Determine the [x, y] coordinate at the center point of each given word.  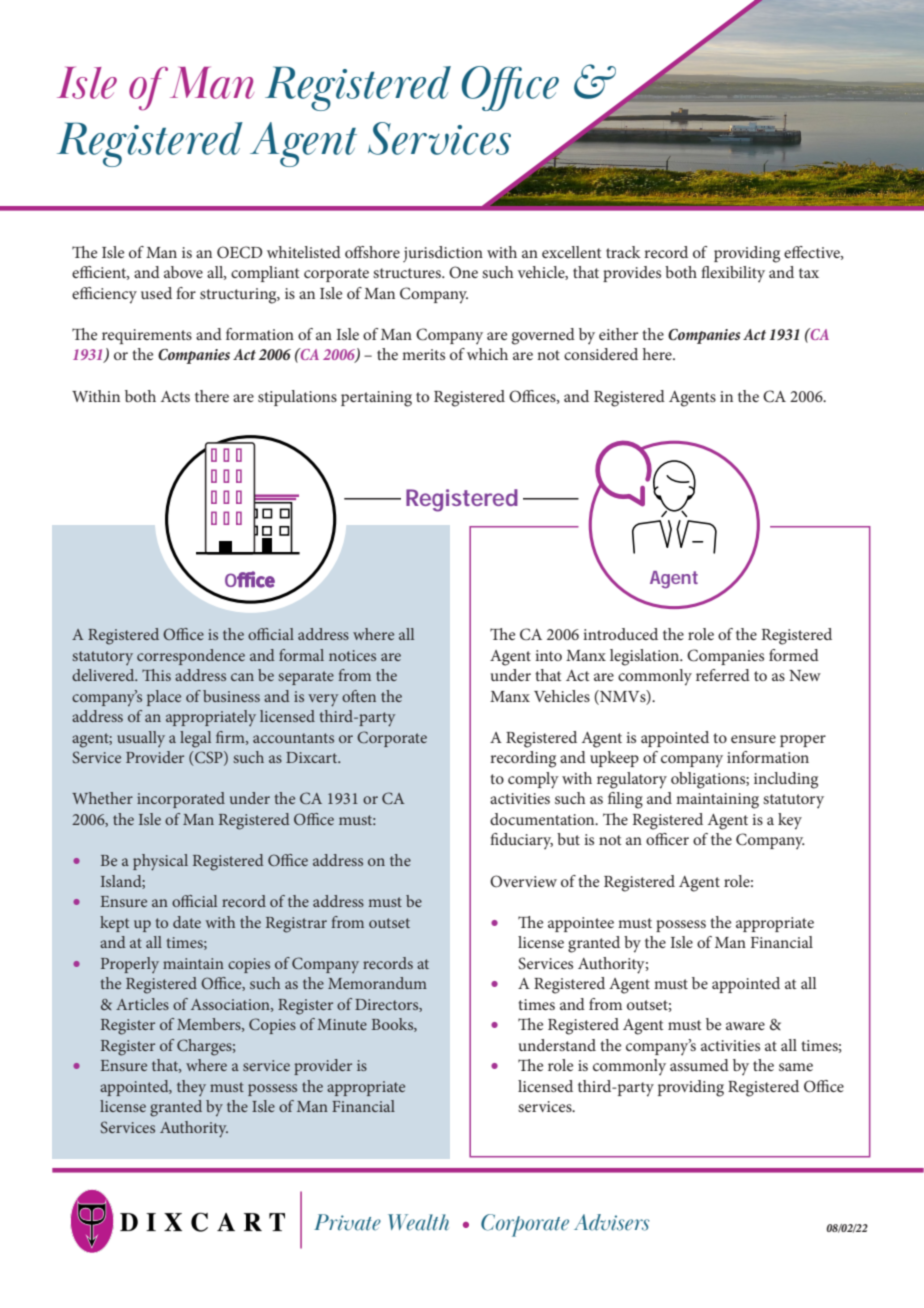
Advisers [611, 1222]
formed [794, 655]
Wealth [418, 1222]
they [191, 1088]
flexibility [733, 274]
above [183, 272]
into [548, 655]
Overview [523, 881]
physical [160, 862]
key [790, 821]
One [463, 272]
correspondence [191, 657]
